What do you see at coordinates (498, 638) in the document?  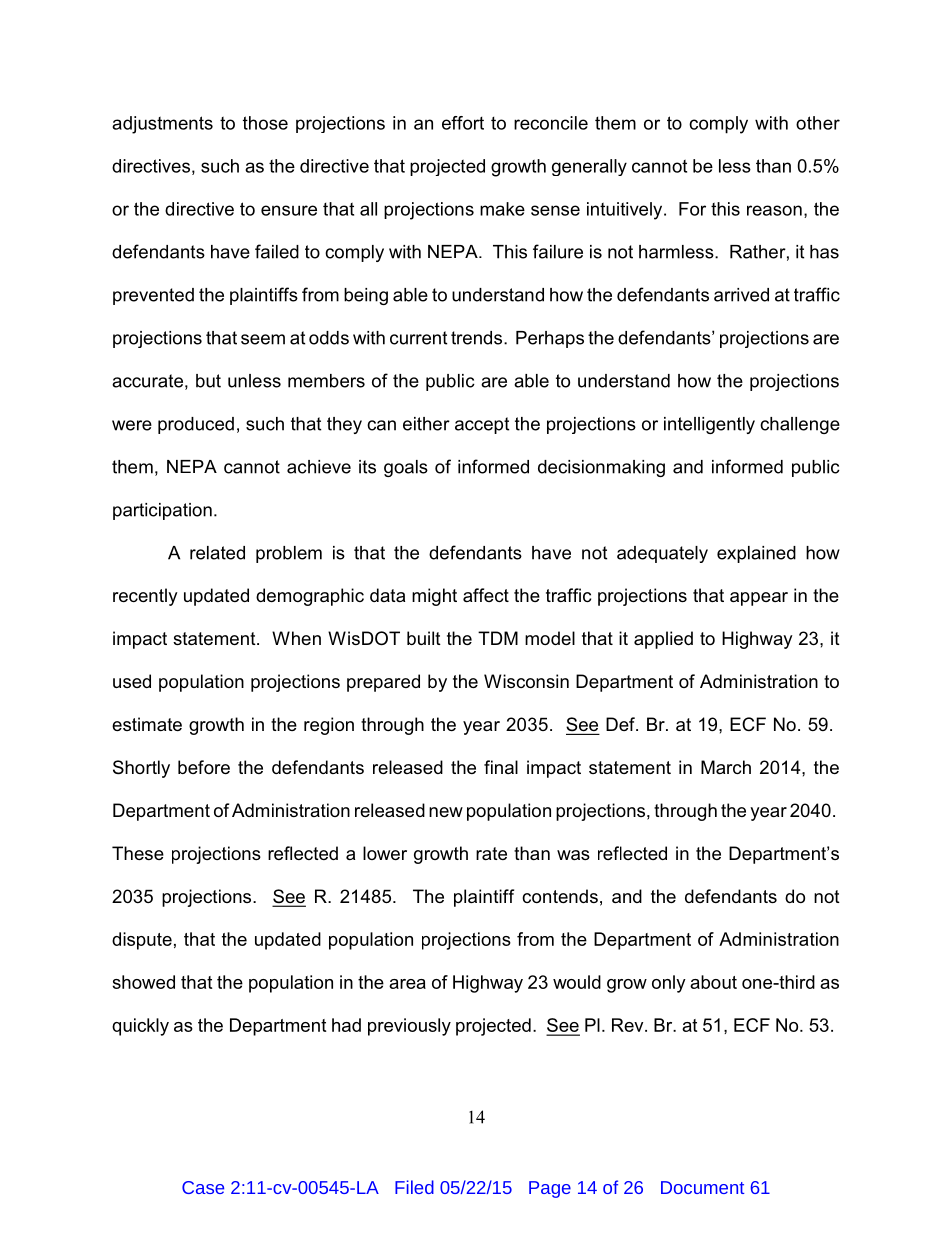 I see `TDM` at bounding box center [498, 638].
